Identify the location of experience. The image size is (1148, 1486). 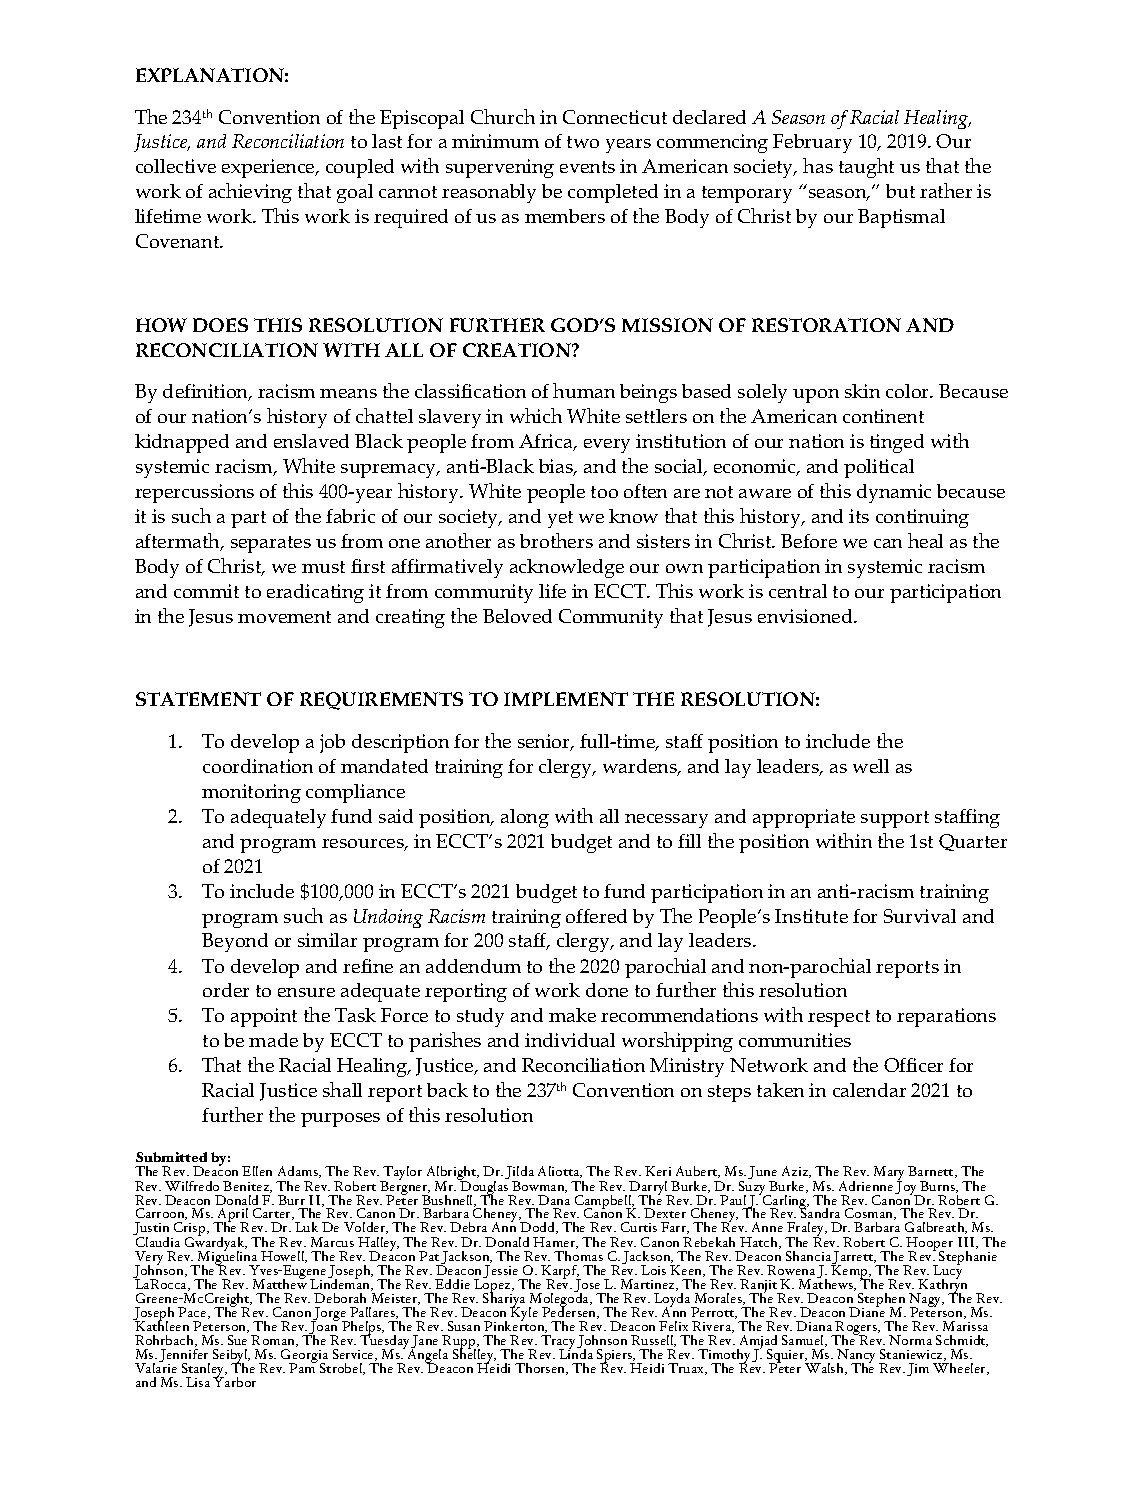
(269, 168).
